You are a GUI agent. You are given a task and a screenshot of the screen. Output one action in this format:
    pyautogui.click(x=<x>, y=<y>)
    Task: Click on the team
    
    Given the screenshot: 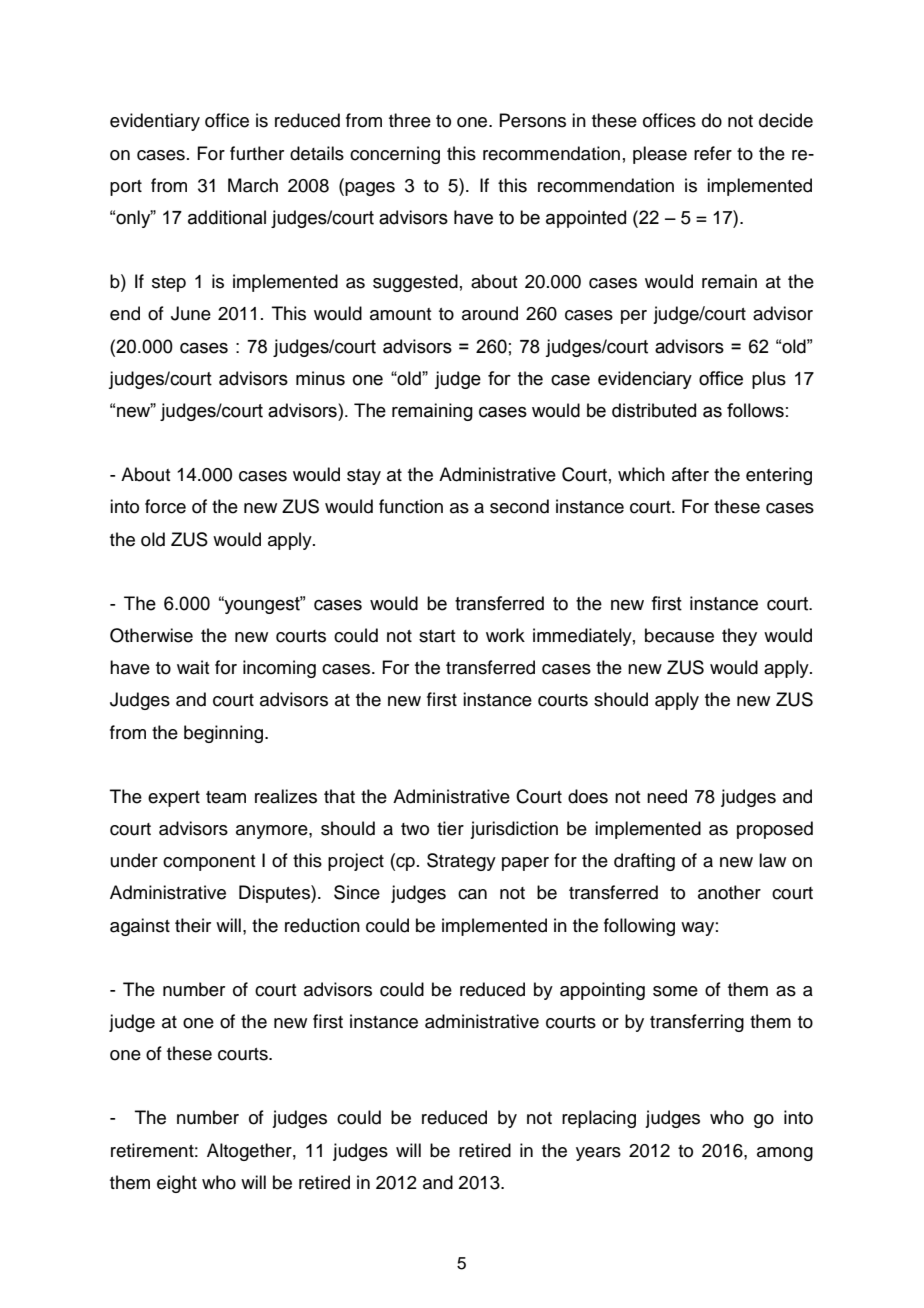 What is the action you would take?
    pyautogui.click(x=226, y=797)
